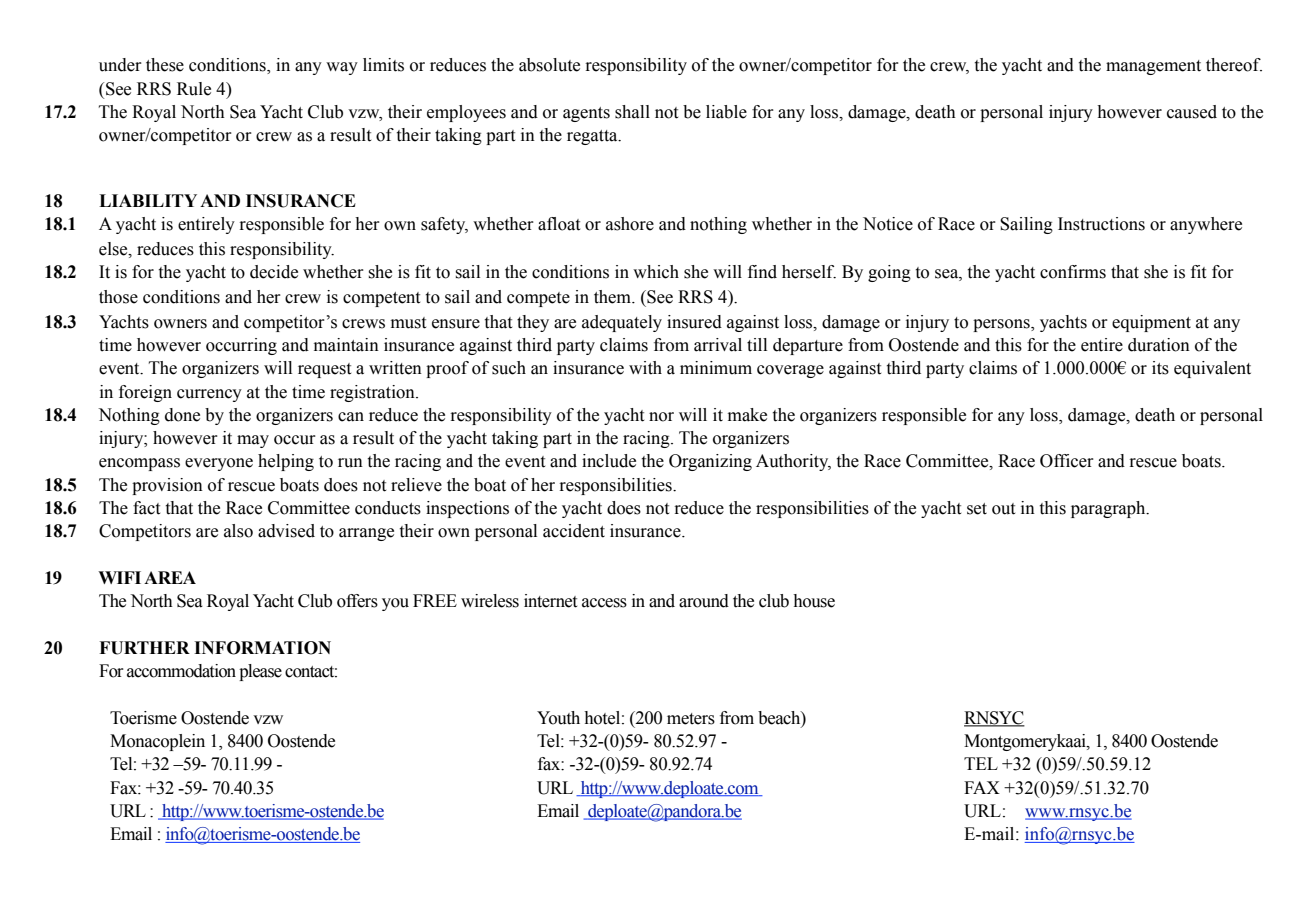  Describe the element at coordinates (1109, 509) in the document. I see `paragraph` at that location.
